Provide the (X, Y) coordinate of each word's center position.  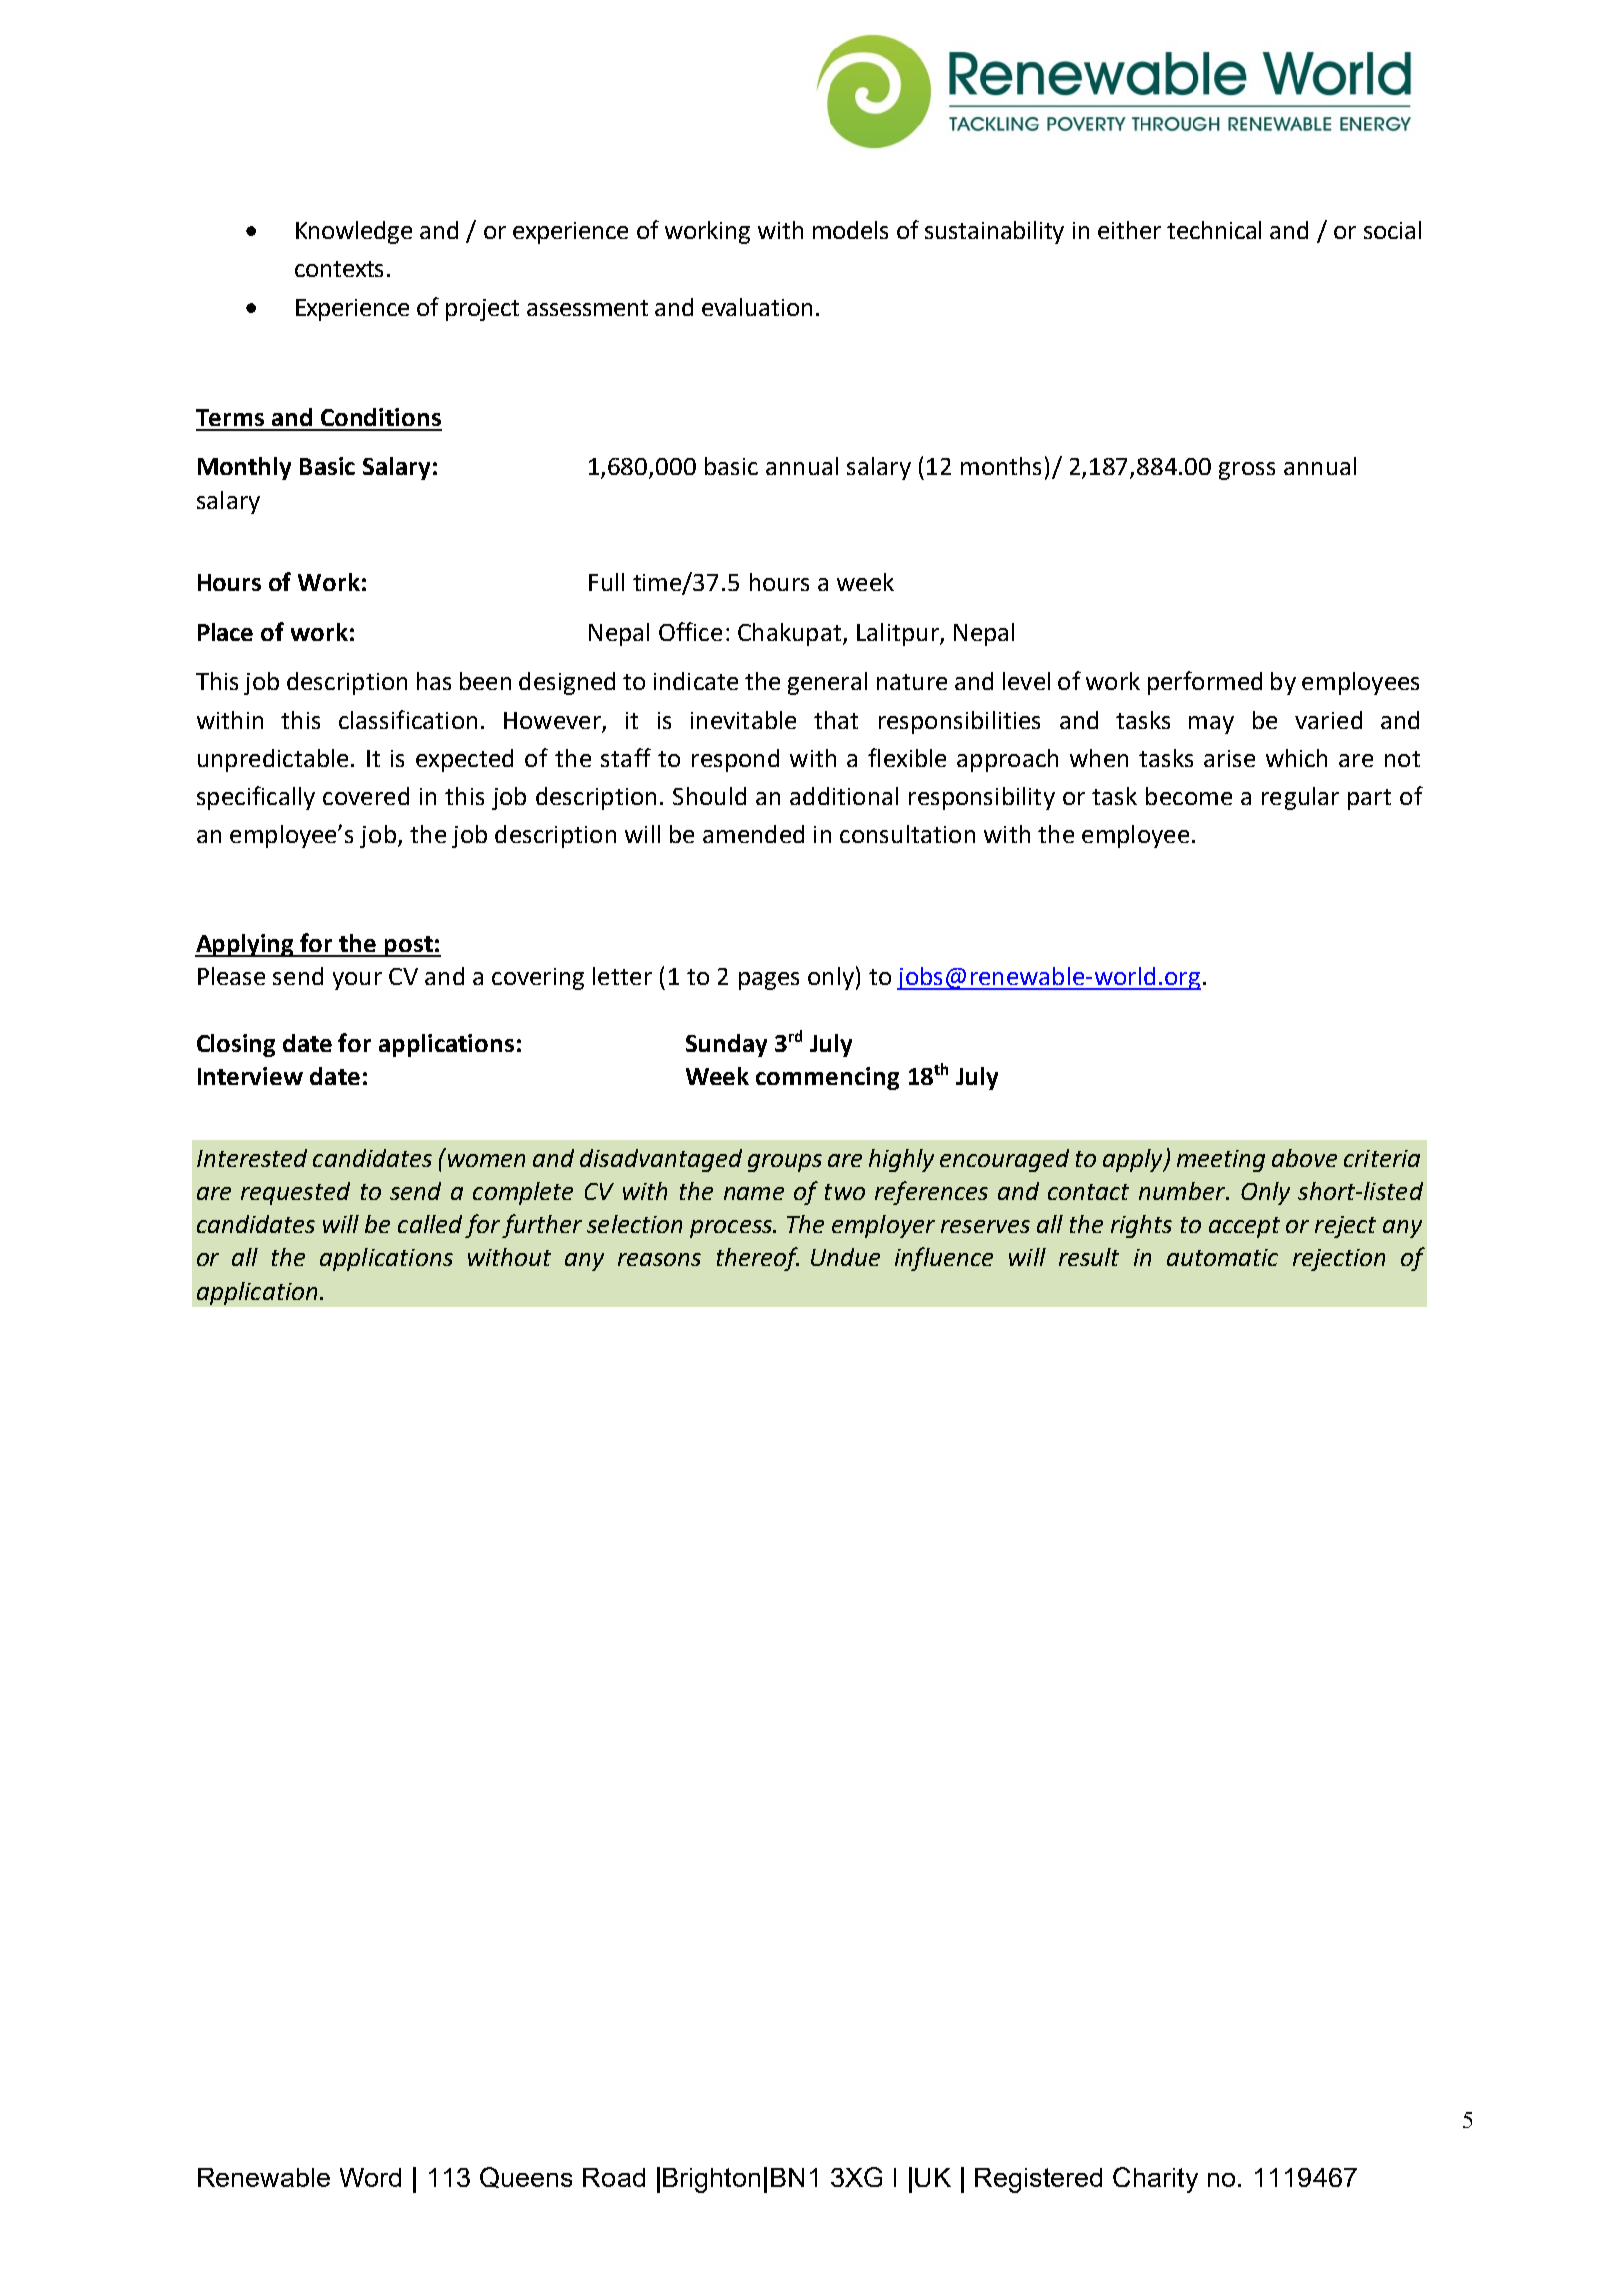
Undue (845, 1257)
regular (1300, 798)
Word (370, 2177)
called (430, 1224)
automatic (1222, 1257)
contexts (339, 269)
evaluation (757, 307)
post (409, 946)
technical (1214, 230)
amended (753, 834)
